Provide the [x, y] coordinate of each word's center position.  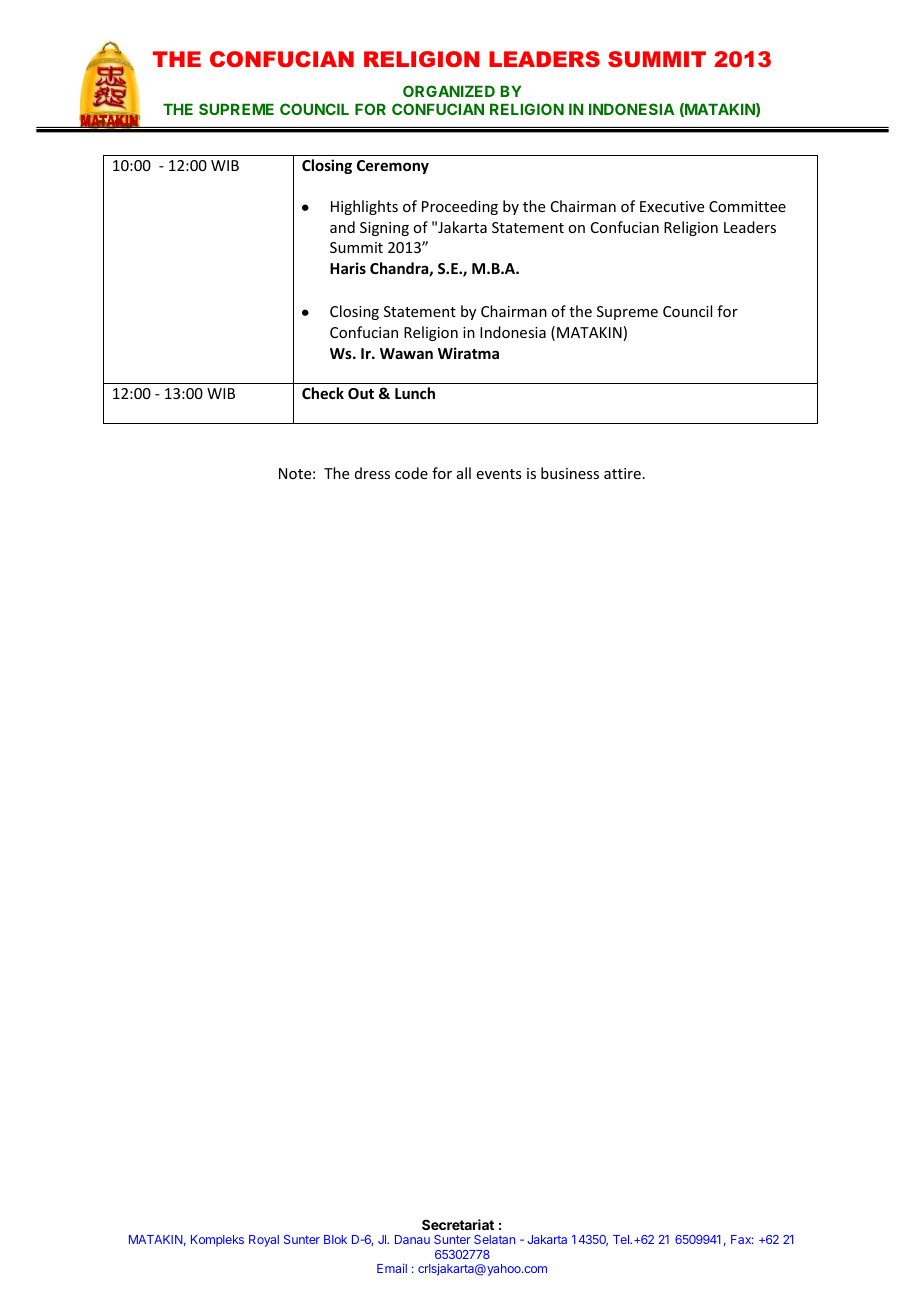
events [499, 474]
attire [622, 473]
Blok [335, 1239]
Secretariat [458, 1224]
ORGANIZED [449, 91]
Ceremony [393, 167]
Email [392, 1268]
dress [372, 473]
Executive [672, 206]
